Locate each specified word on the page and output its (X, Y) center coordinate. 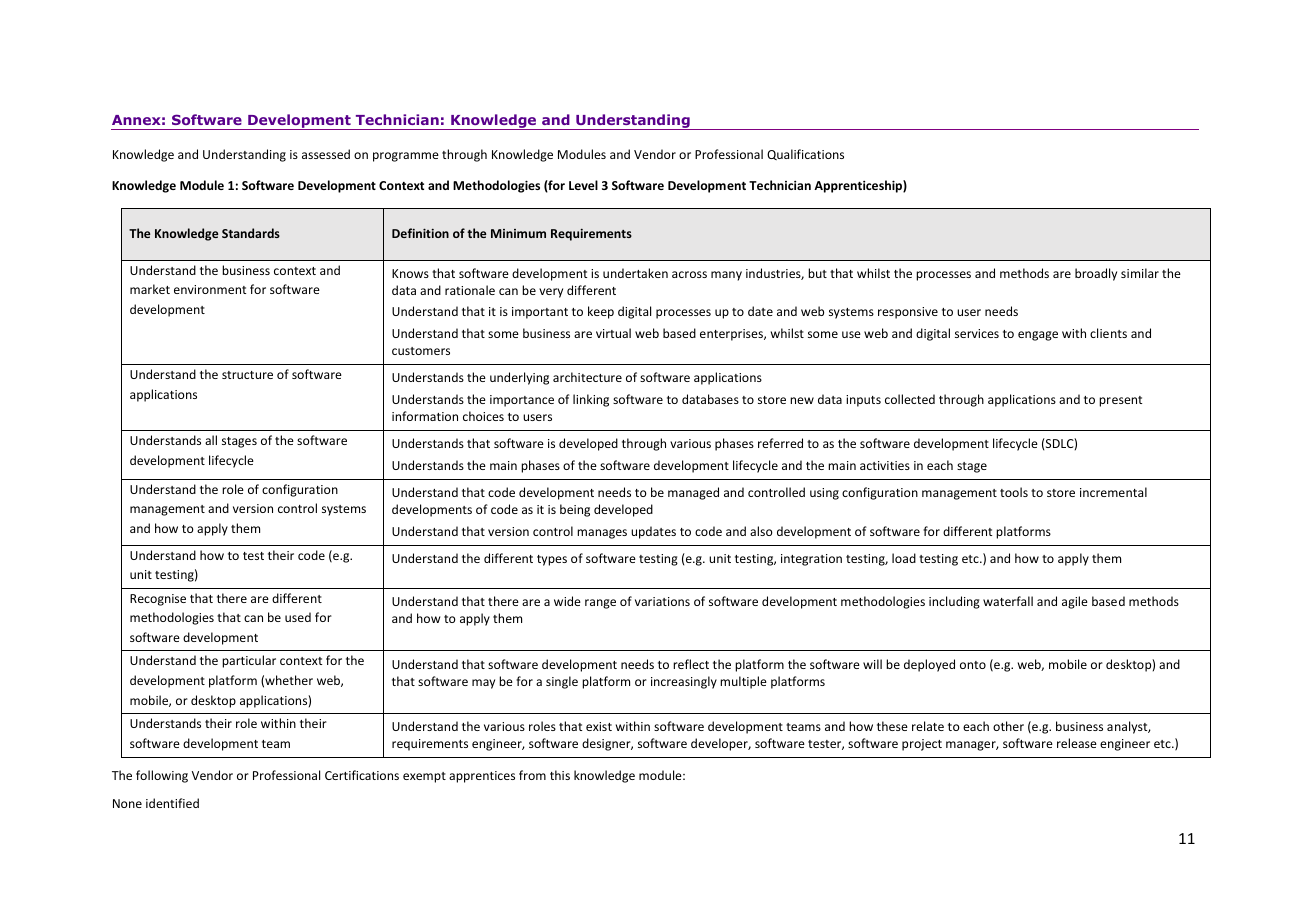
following (162, 776)
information (425, 416)
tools (1014, 492)
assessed (326, 154)
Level (583, 185)
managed (693, 493)
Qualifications (805, 154)
